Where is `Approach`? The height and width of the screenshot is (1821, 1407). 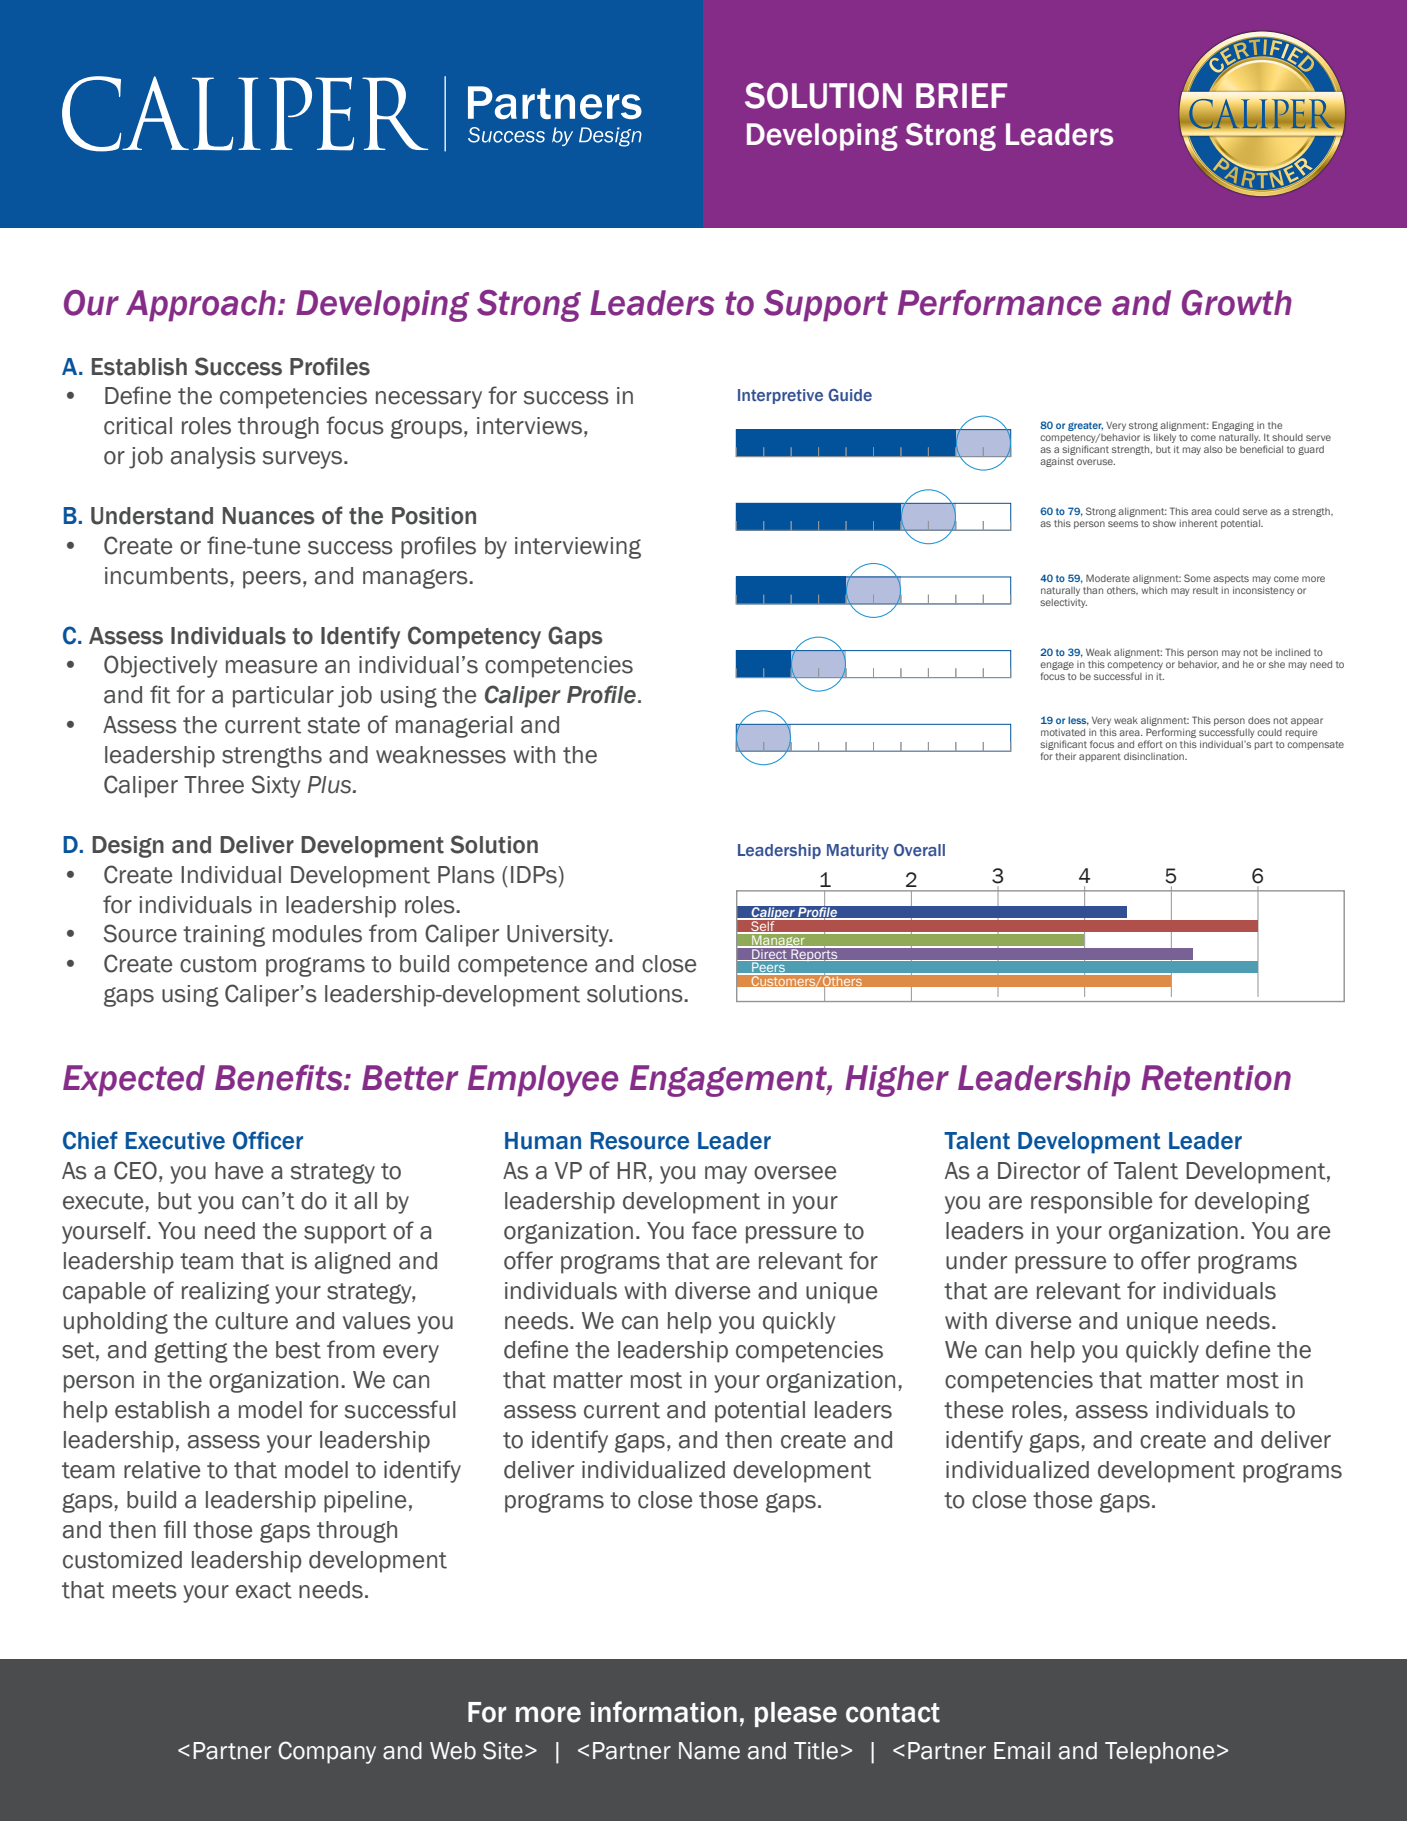
Approach is located at coordinates (201, 306).
